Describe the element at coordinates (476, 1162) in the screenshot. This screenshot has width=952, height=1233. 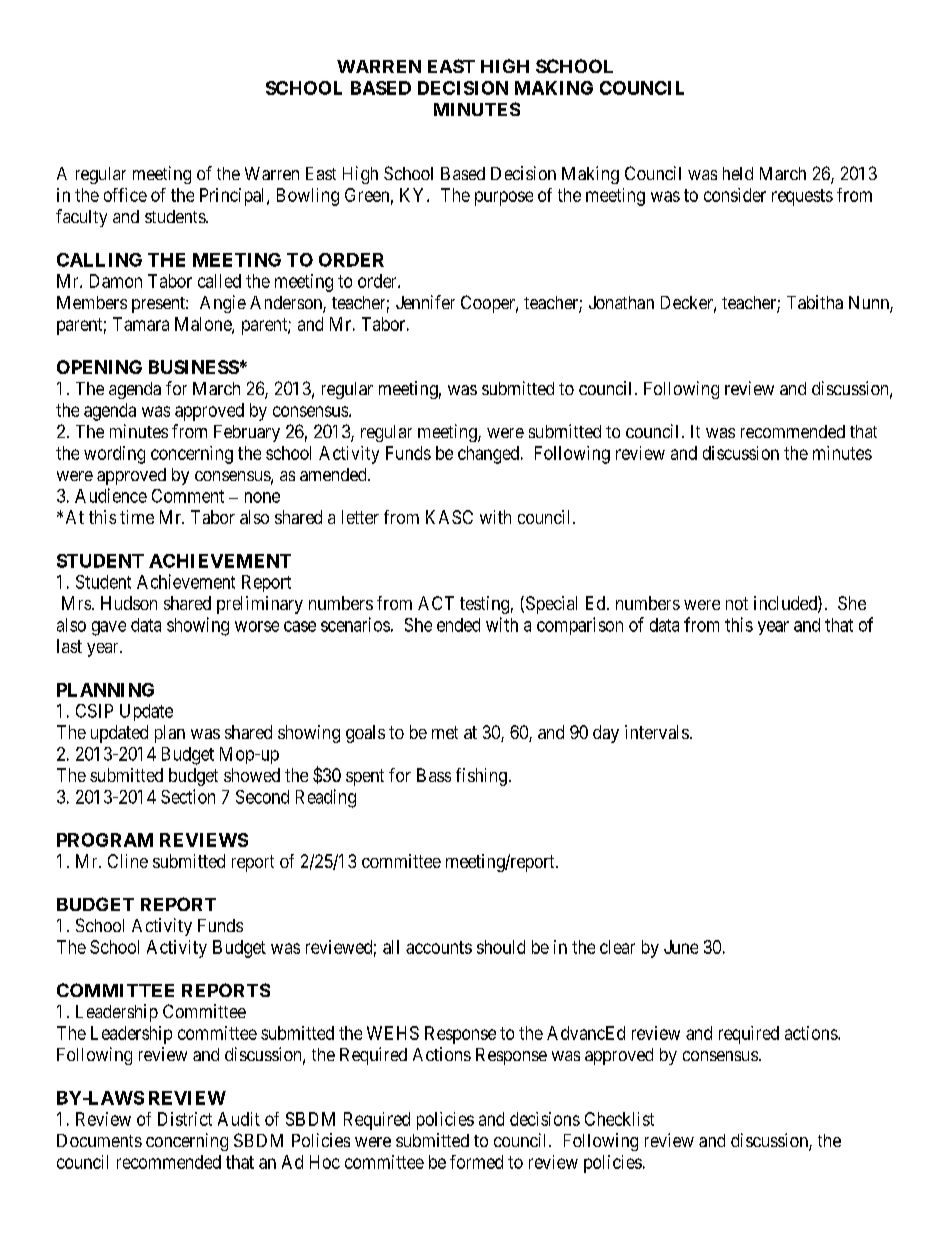
I see `formed` at that location.
